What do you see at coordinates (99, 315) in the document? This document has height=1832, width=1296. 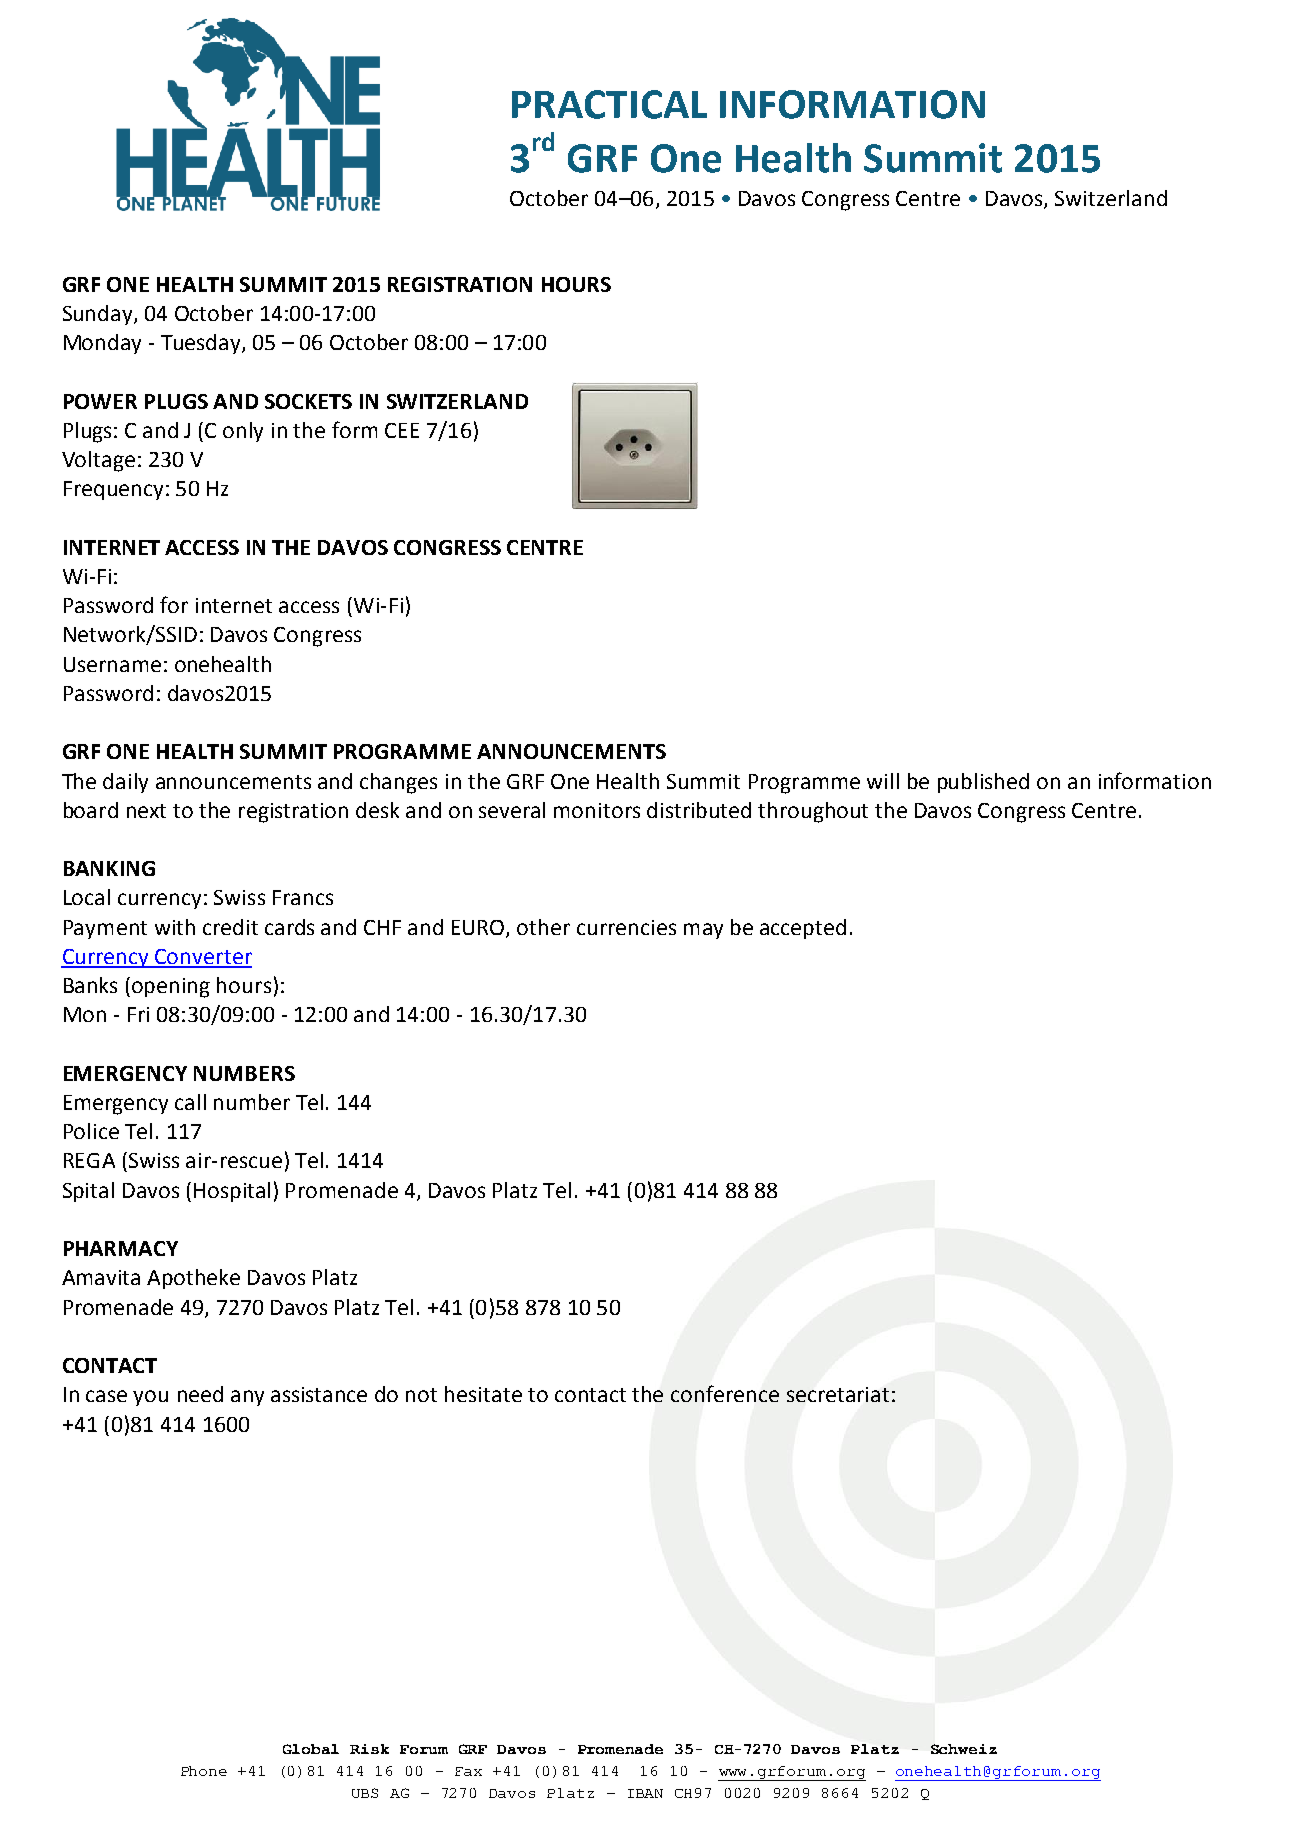 I see `Sunday` at bounding box center [99, 315].
